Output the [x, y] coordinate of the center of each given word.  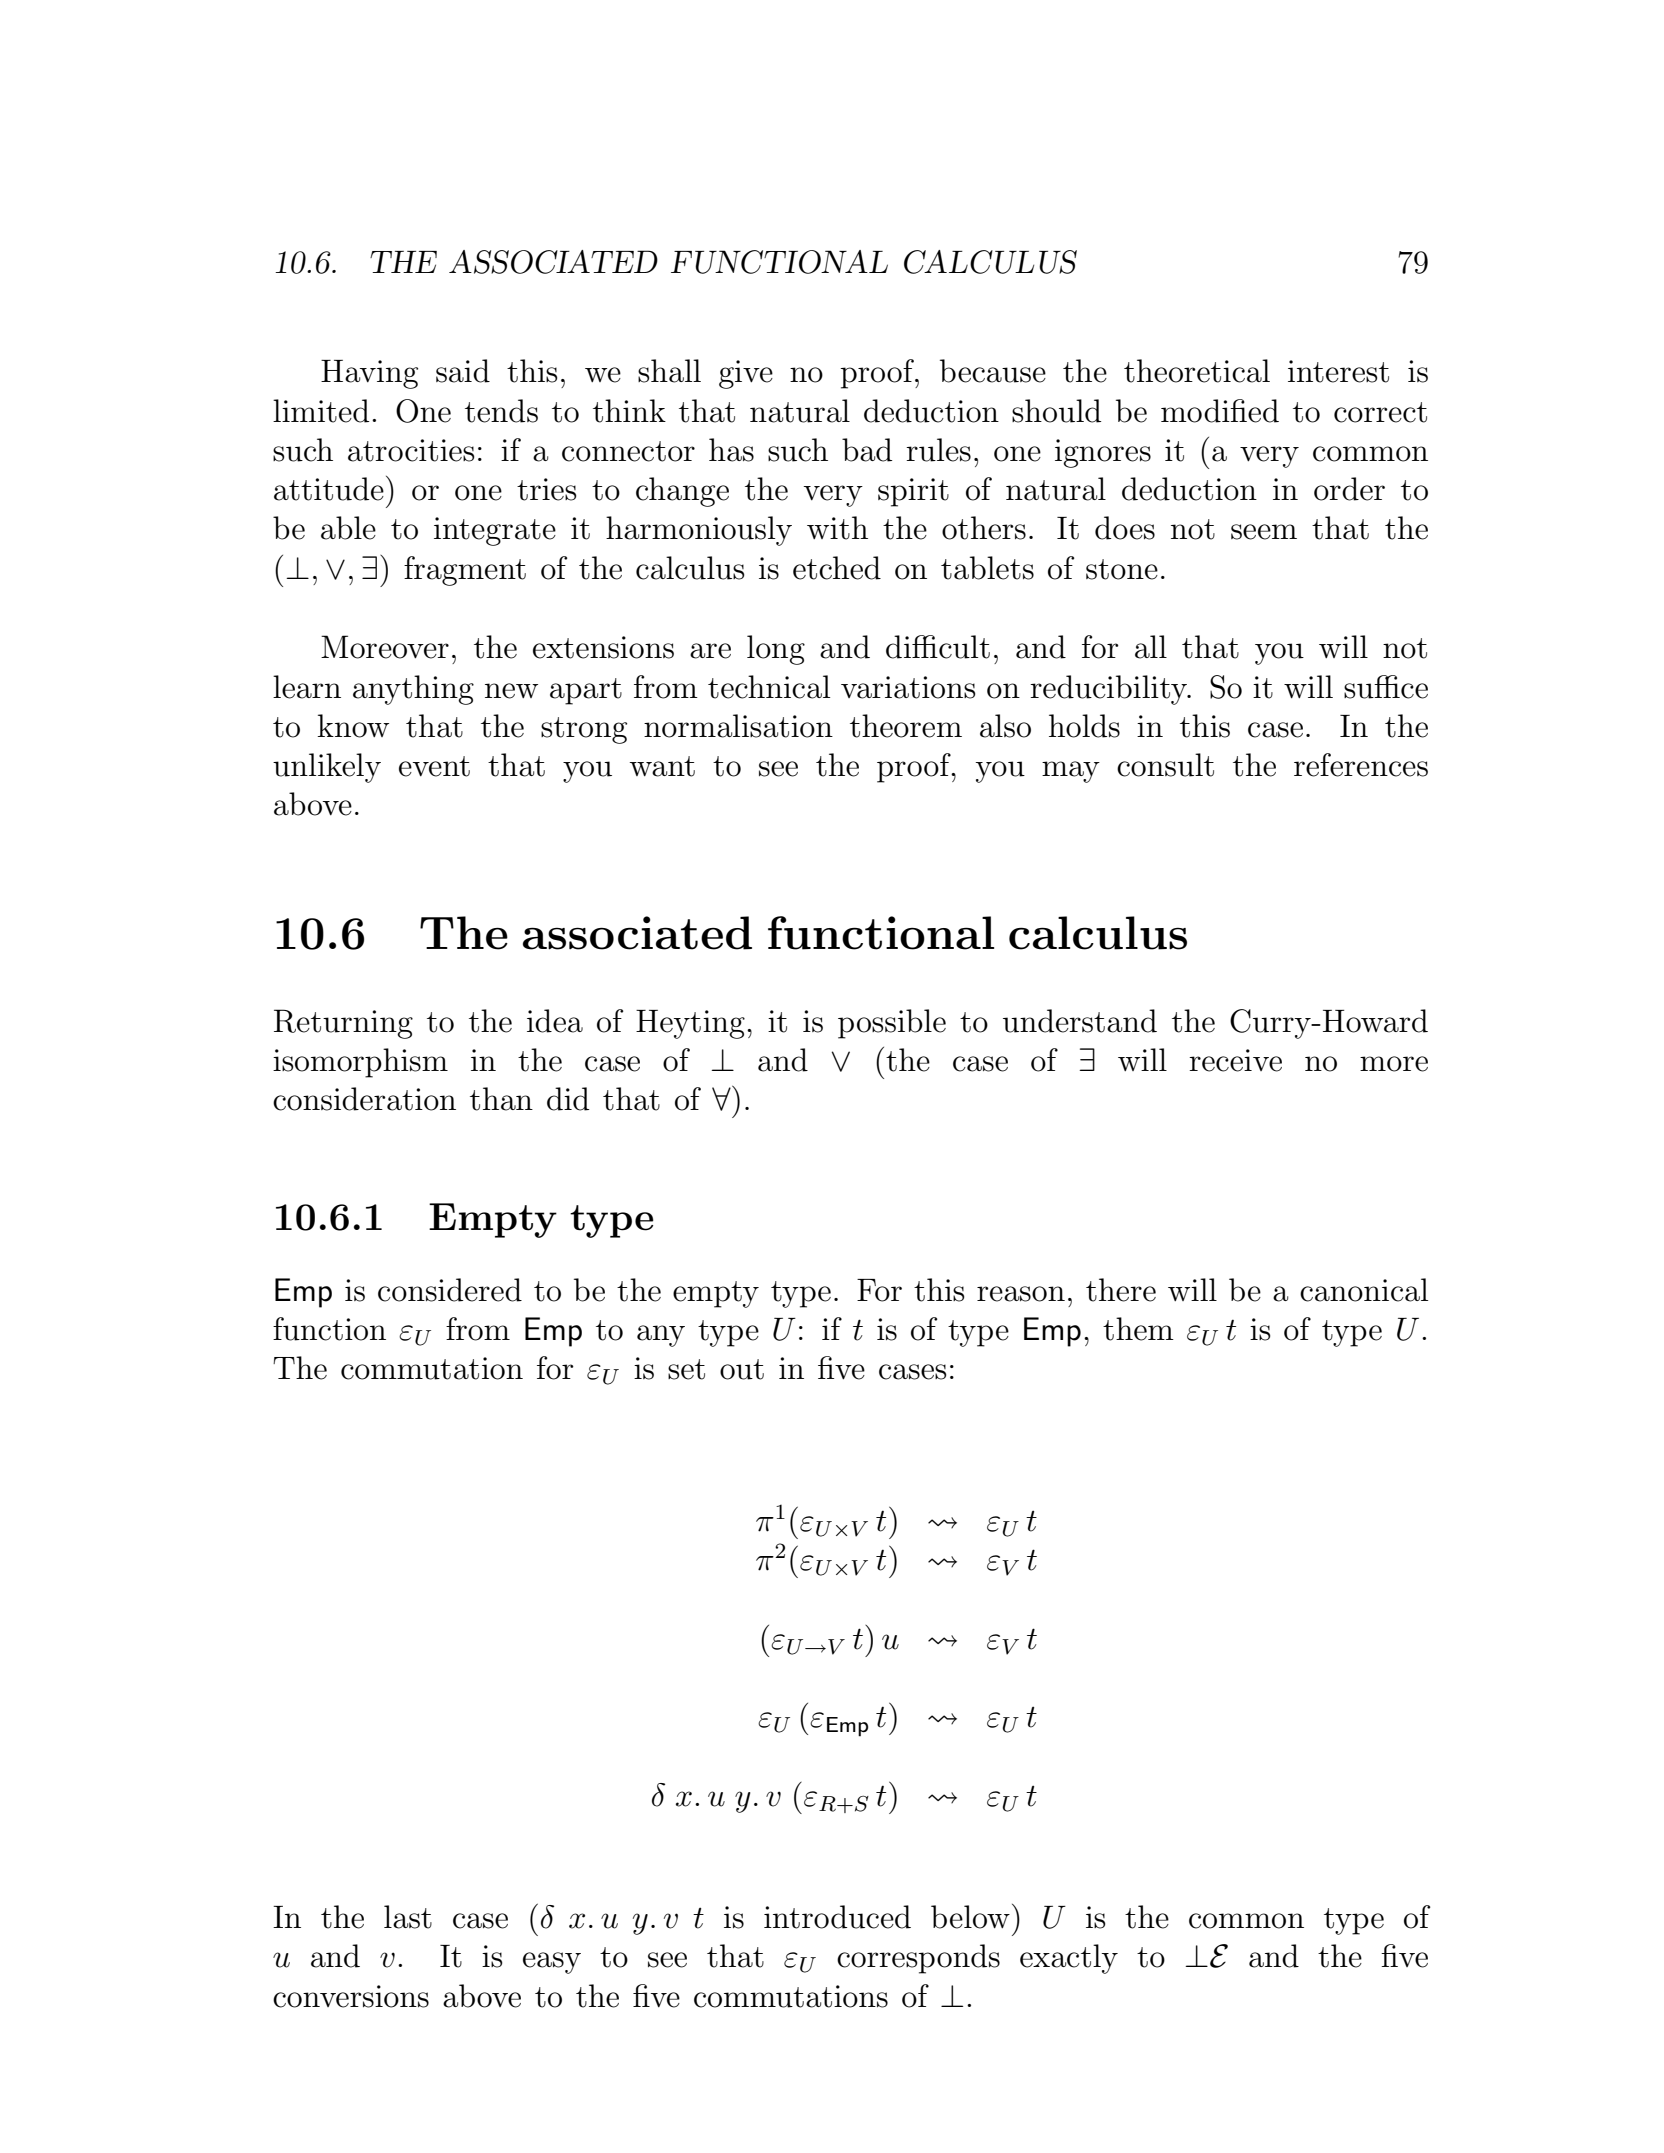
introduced [837, 1917]
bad [867, 450]
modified [1220, 411]
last [408, 1917]
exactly [1069, 1959]
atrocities [411, 450]
